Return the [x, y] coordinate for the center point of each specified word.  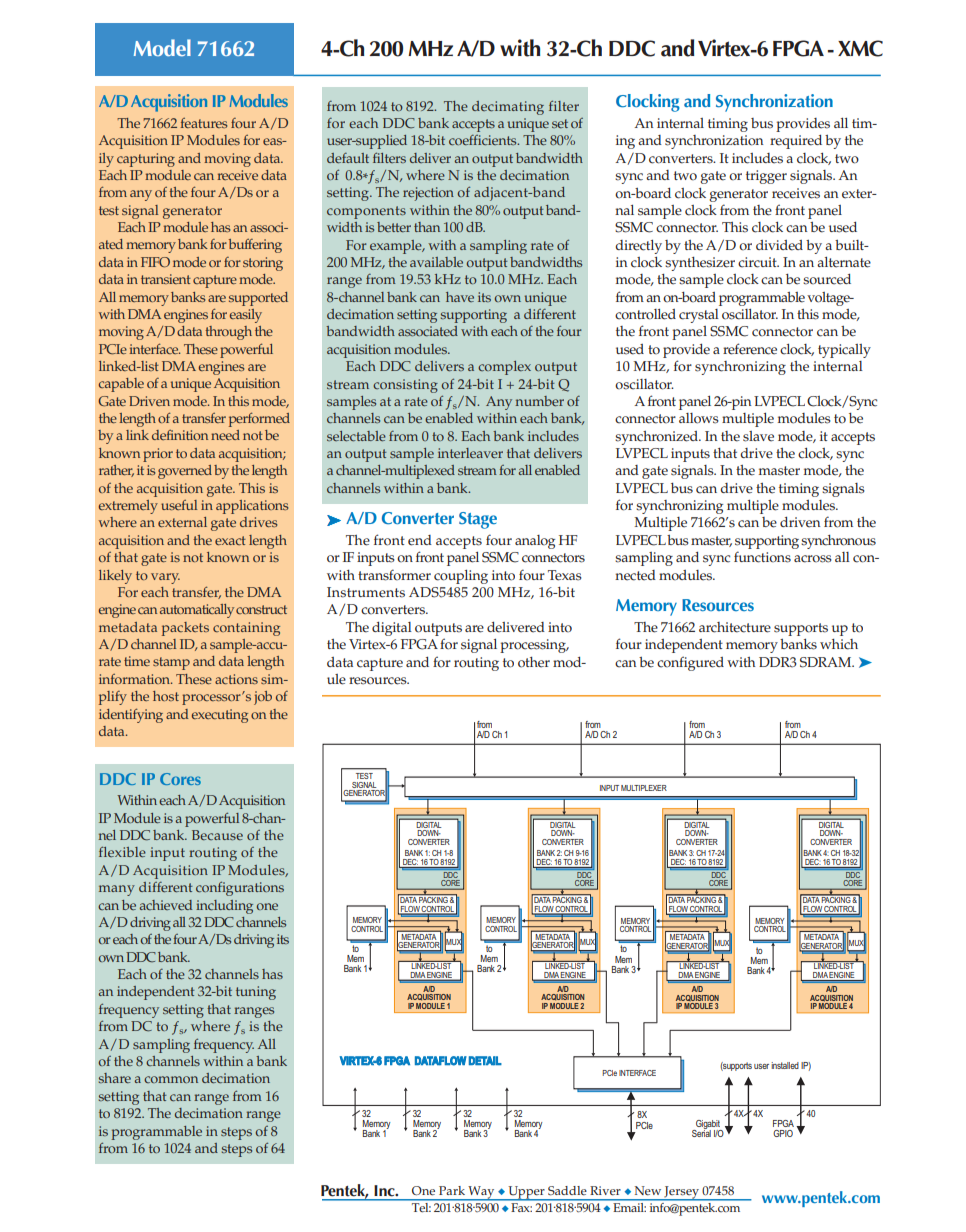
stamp [171, 663]
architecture [735, 627]
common [171, 1079]
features [203, 123]
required [796, 142]
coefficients [484, 140]
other [534, 662]
